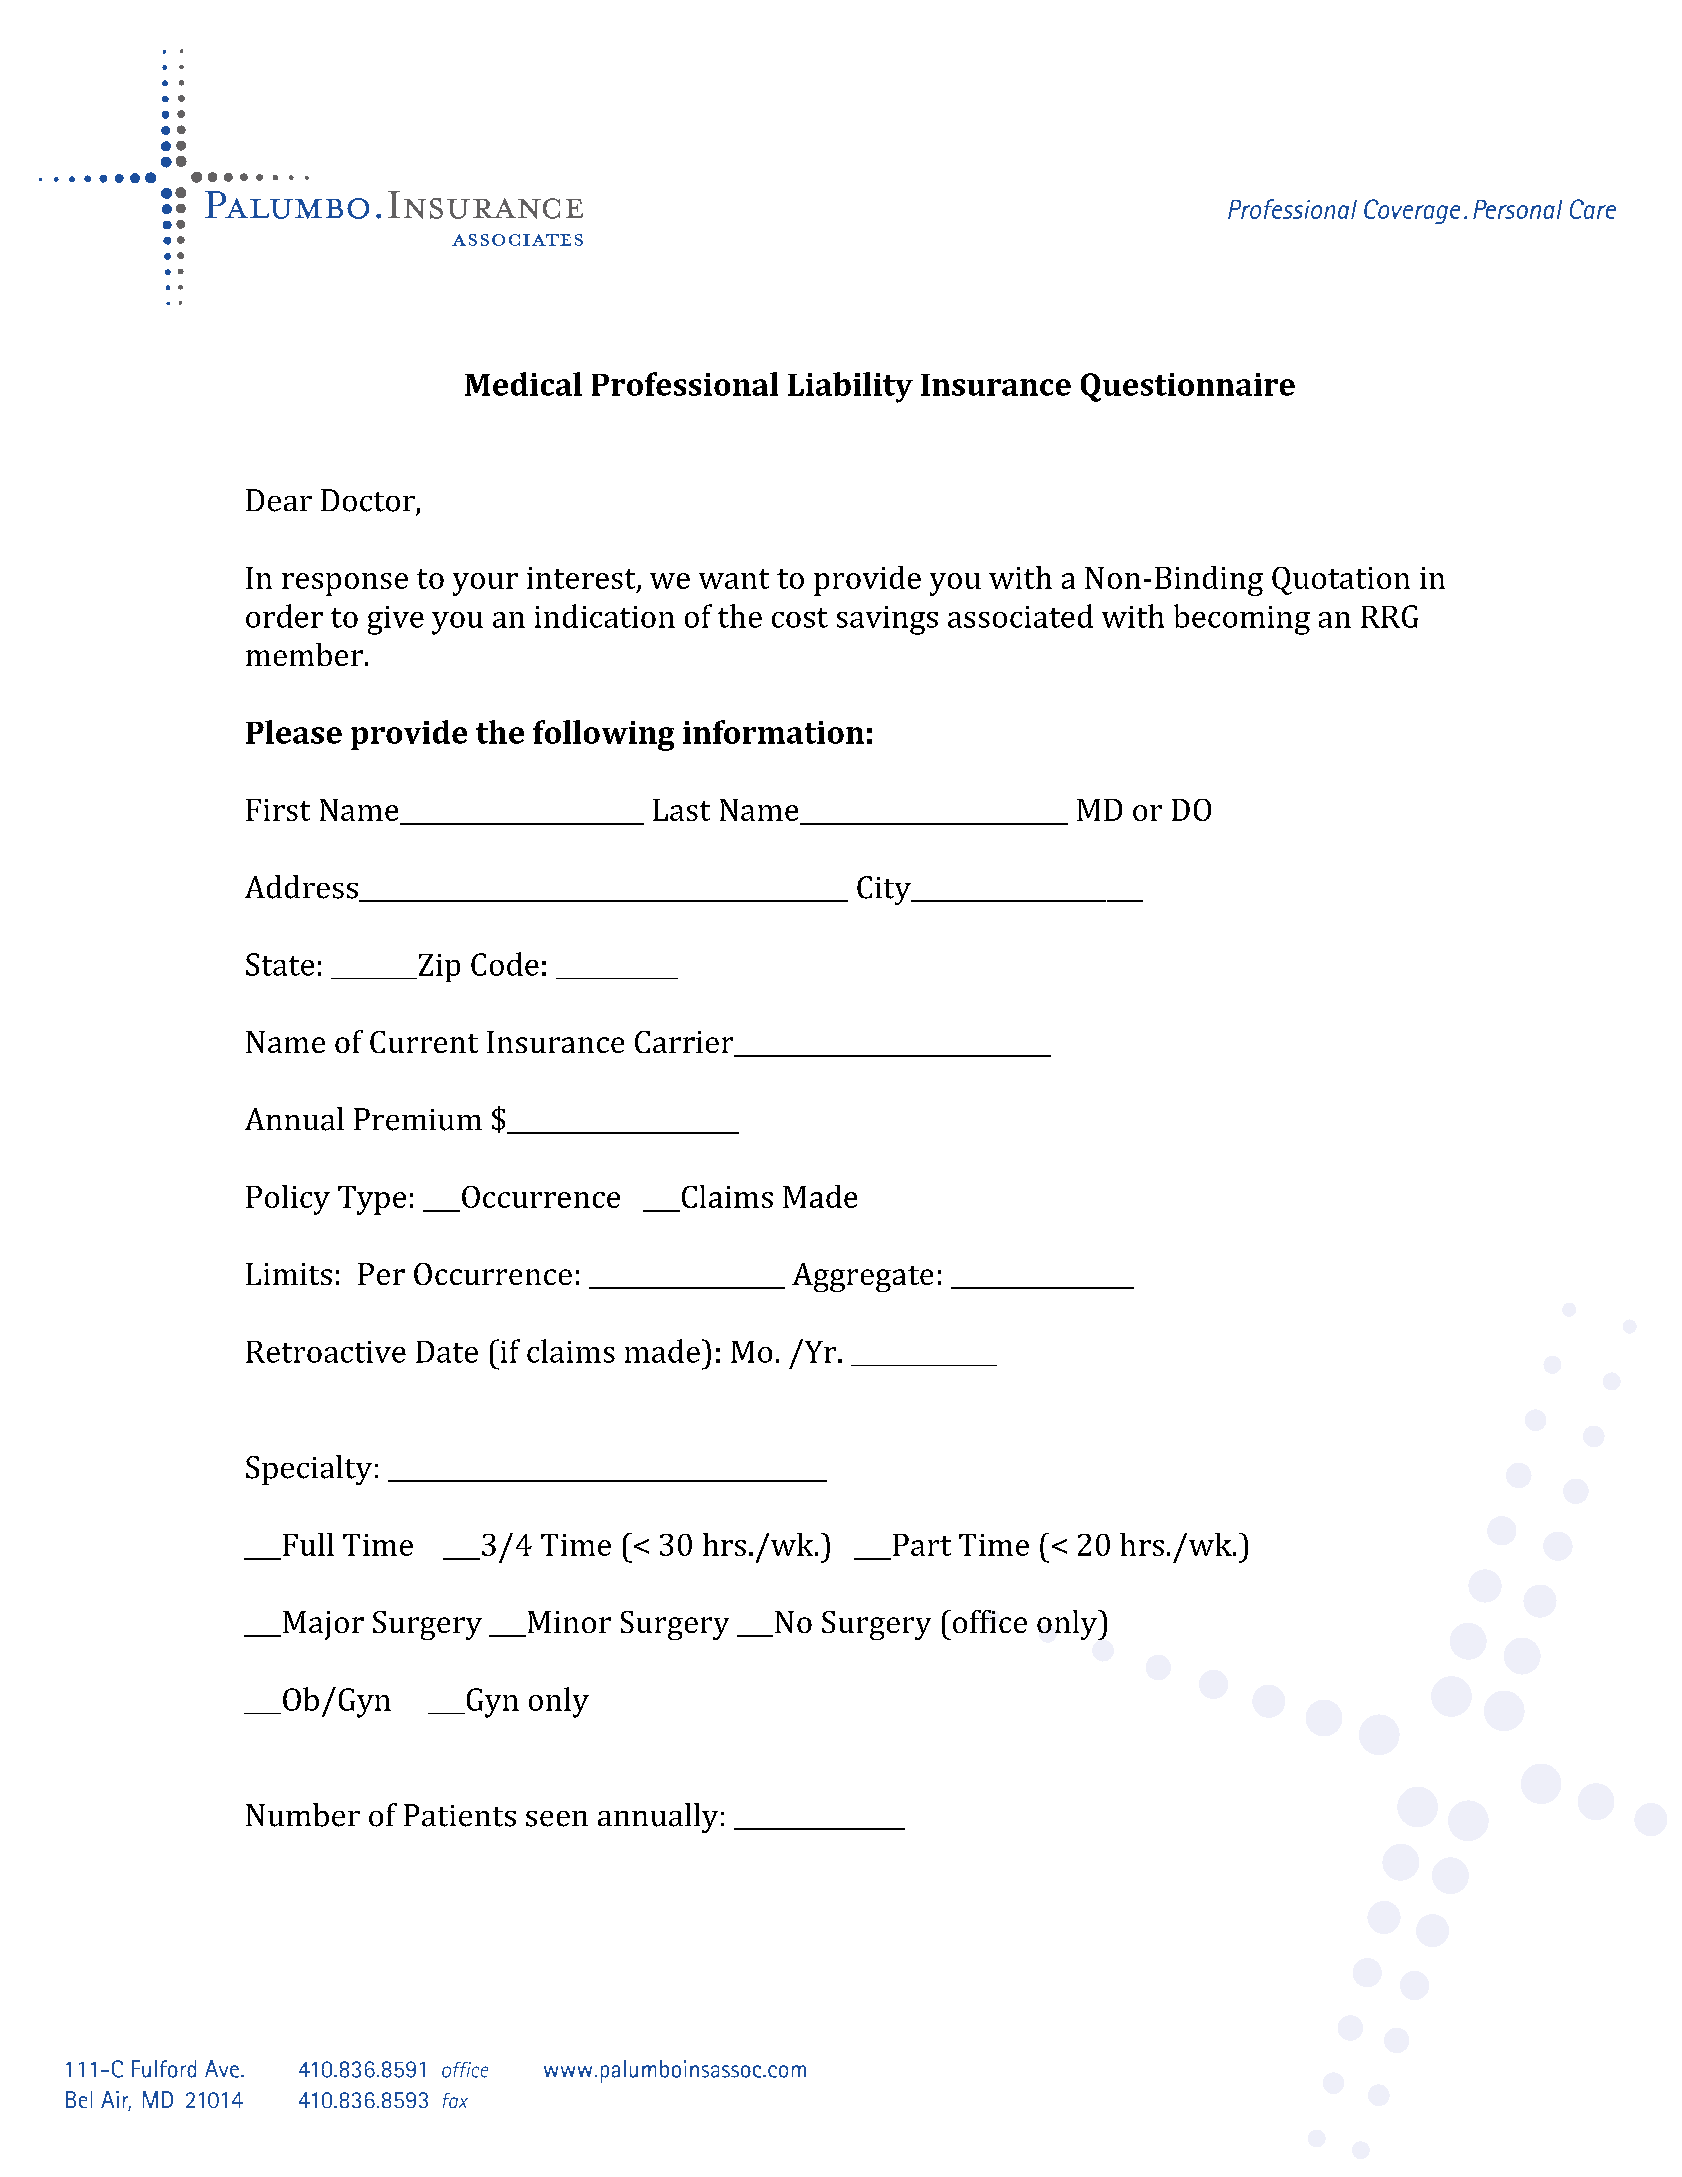  Describe the element at coordinates (681, 810) in the document. I see `Last` at that location.
